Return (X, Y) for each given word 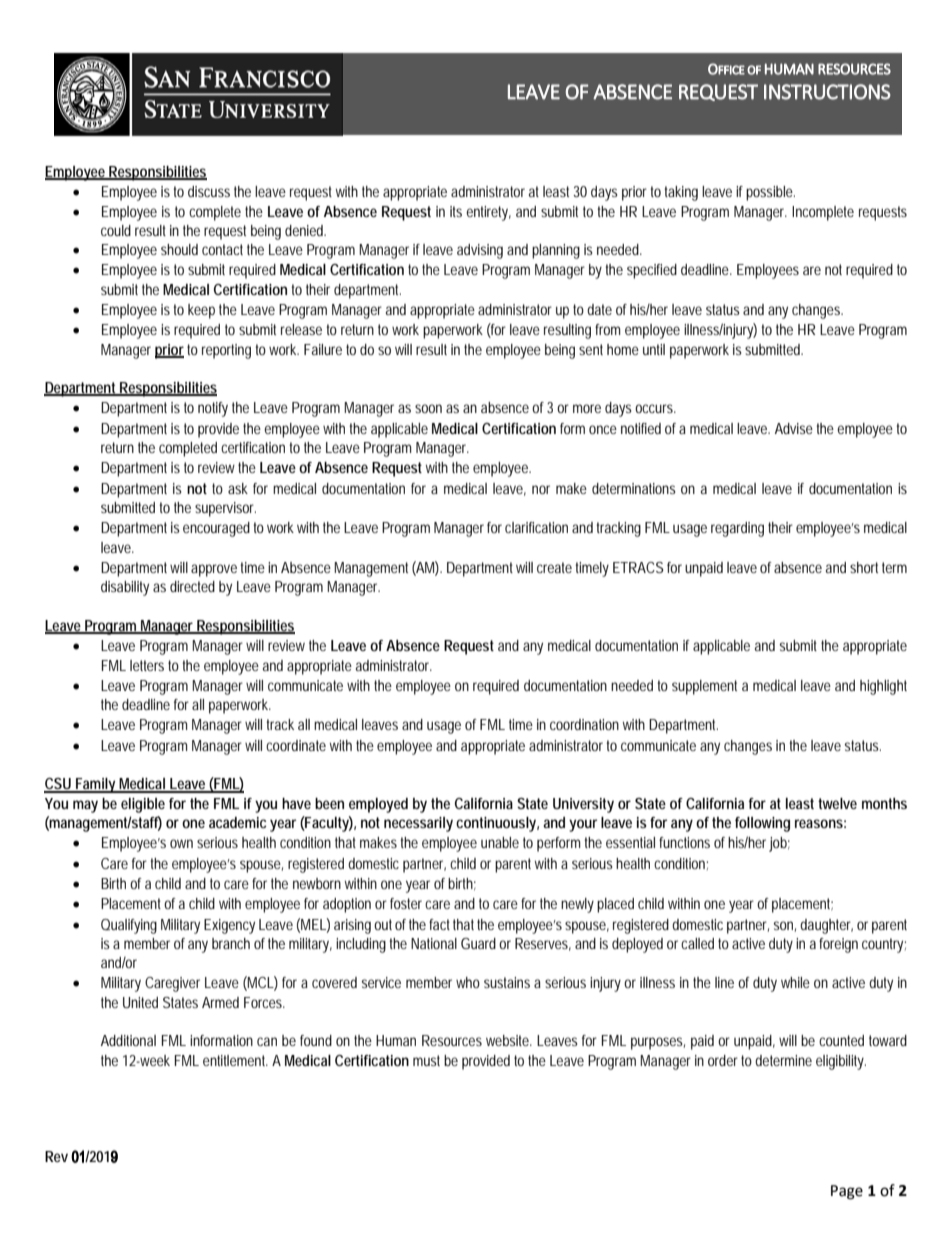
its (456, 211)
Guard (478, 943)
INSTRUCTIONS (827, 92)
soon (428, 408)
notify (213, 409)
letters (147, 665)
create (554, 567)
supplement (704, 687)
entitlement (235, 1060)
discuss (209, 191)
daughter (826, 926)
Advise (794, 428)
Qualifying (129, 926)
